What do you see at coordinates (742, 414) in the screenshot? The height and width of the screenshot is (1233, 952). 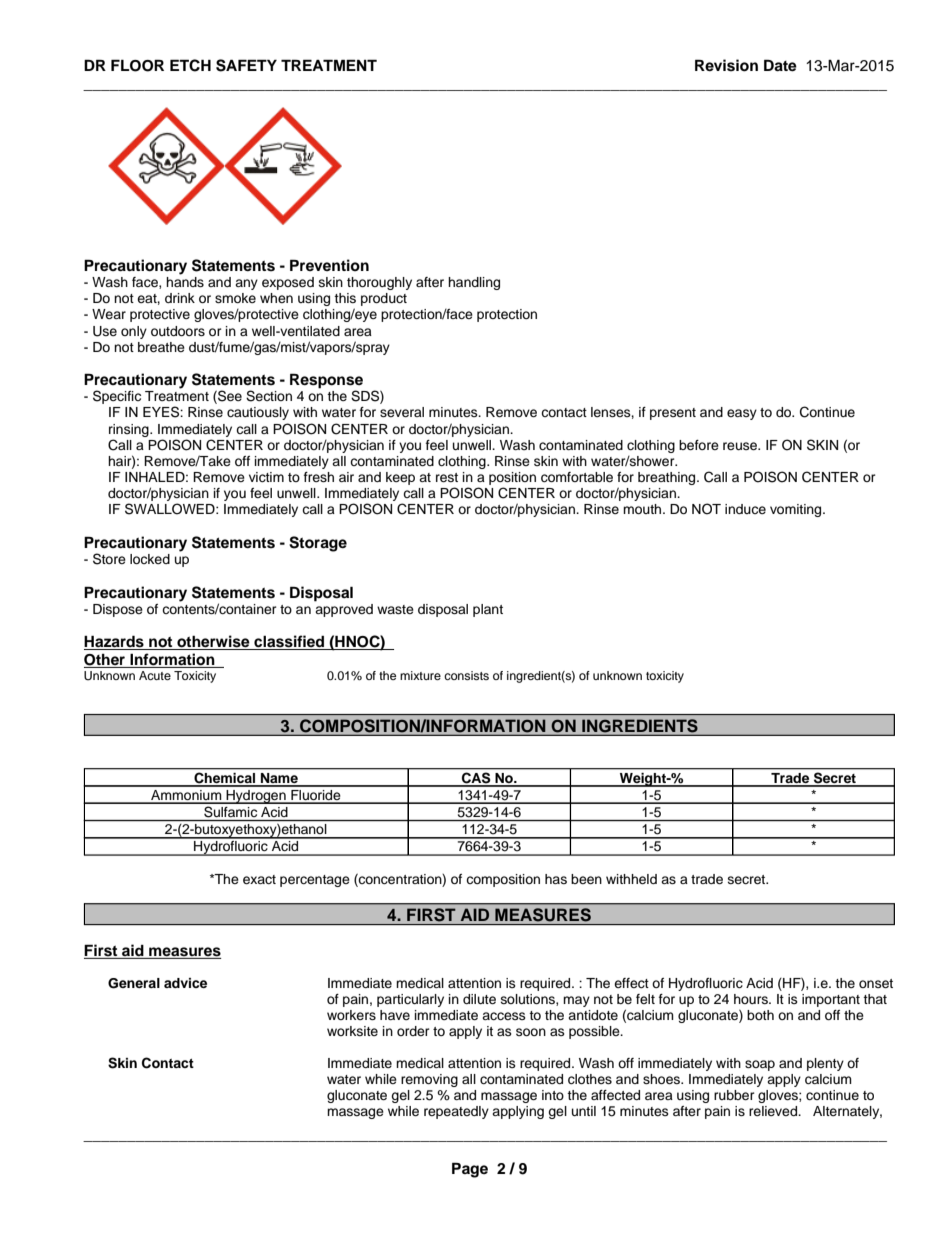 I see `easy` at bounding box center [742, 414].
